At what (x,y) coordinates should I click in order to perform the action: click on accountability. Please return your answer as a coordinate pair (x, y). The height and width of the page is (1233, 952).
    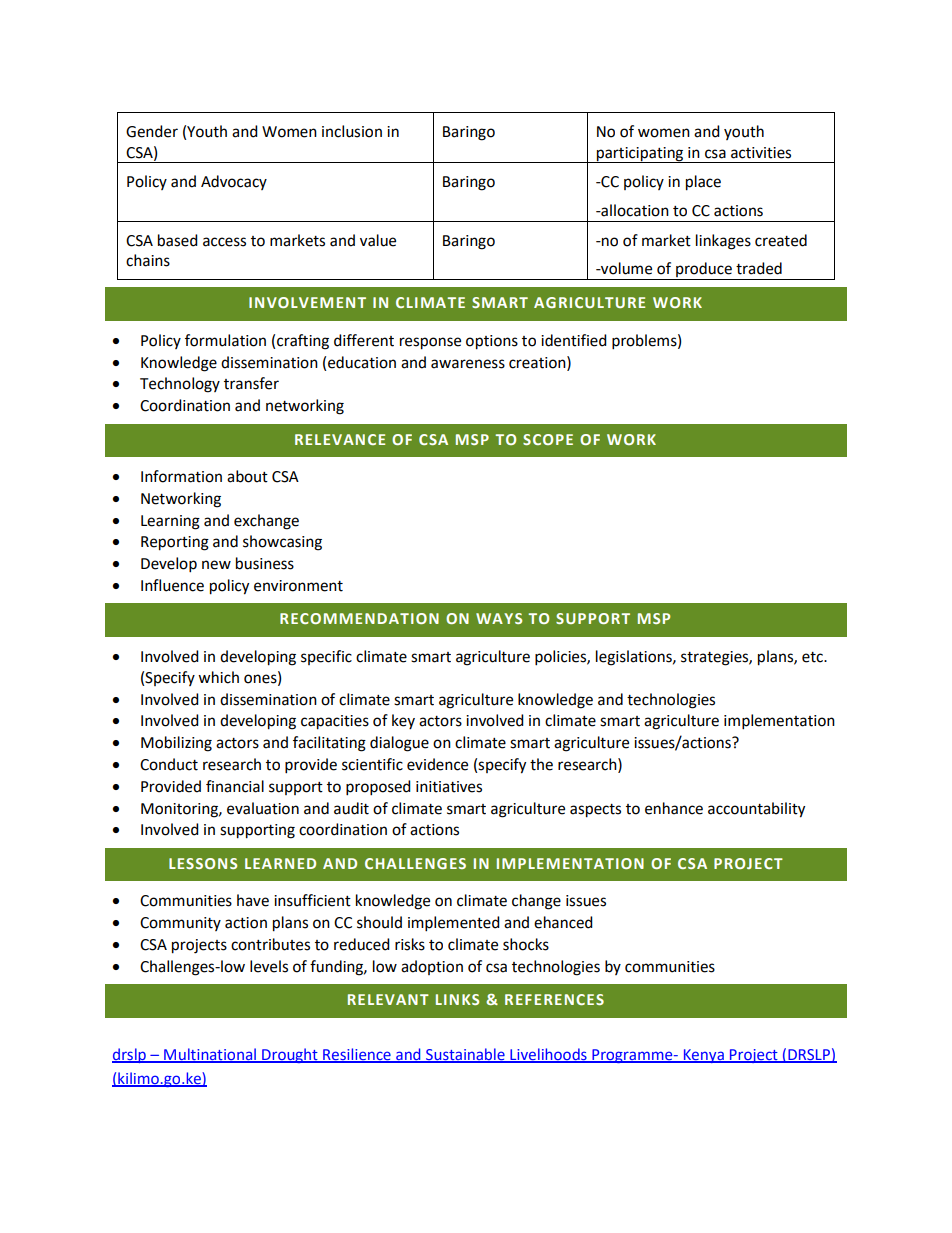
    Looking at the image, I should click on (756, 810).
